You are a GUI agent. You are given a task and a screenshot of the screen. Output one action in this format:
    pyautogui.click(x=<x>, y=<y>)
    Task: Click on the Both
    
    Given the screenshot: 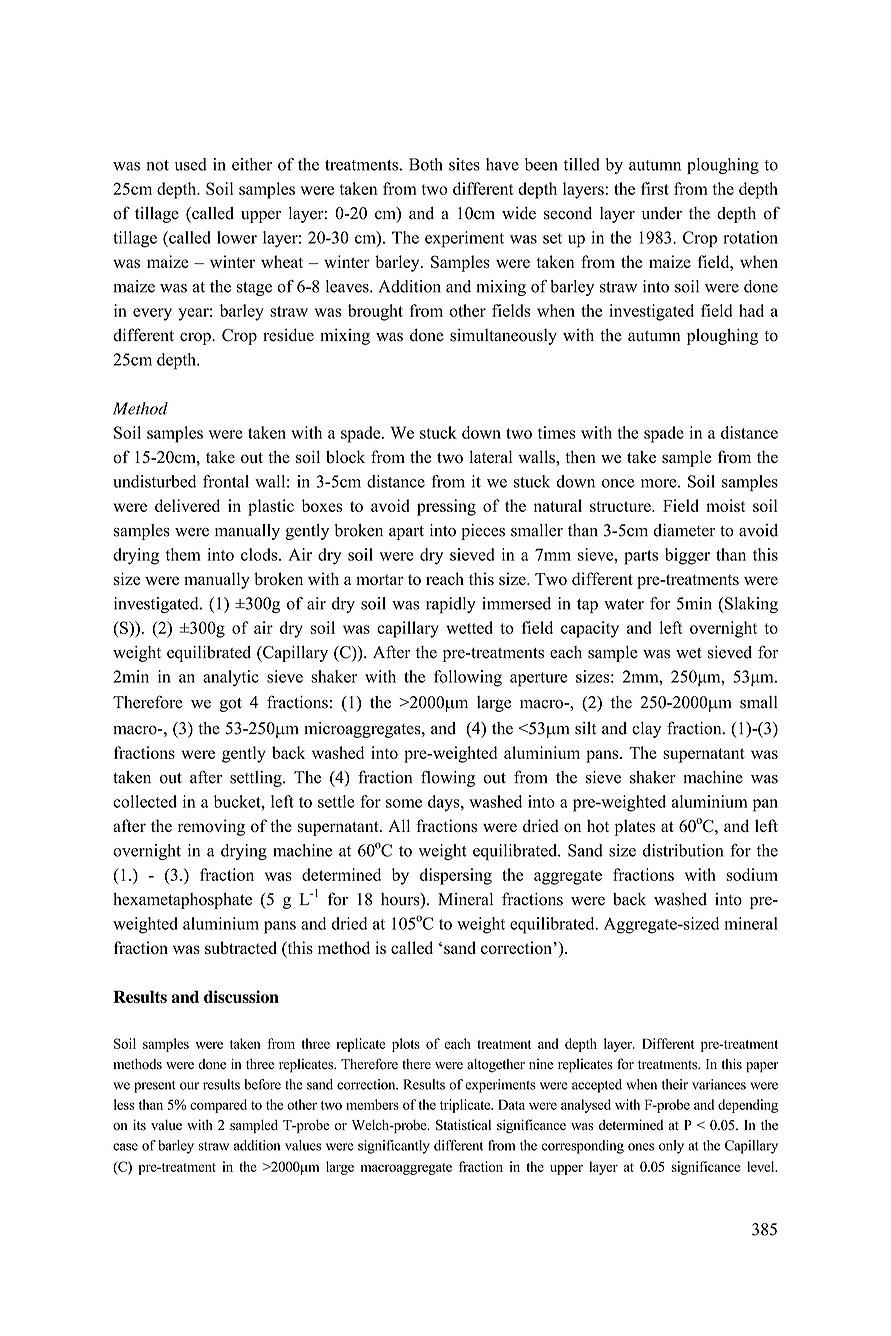 What is the action you would take?
    pyautogui.click(x=426, y=164)
